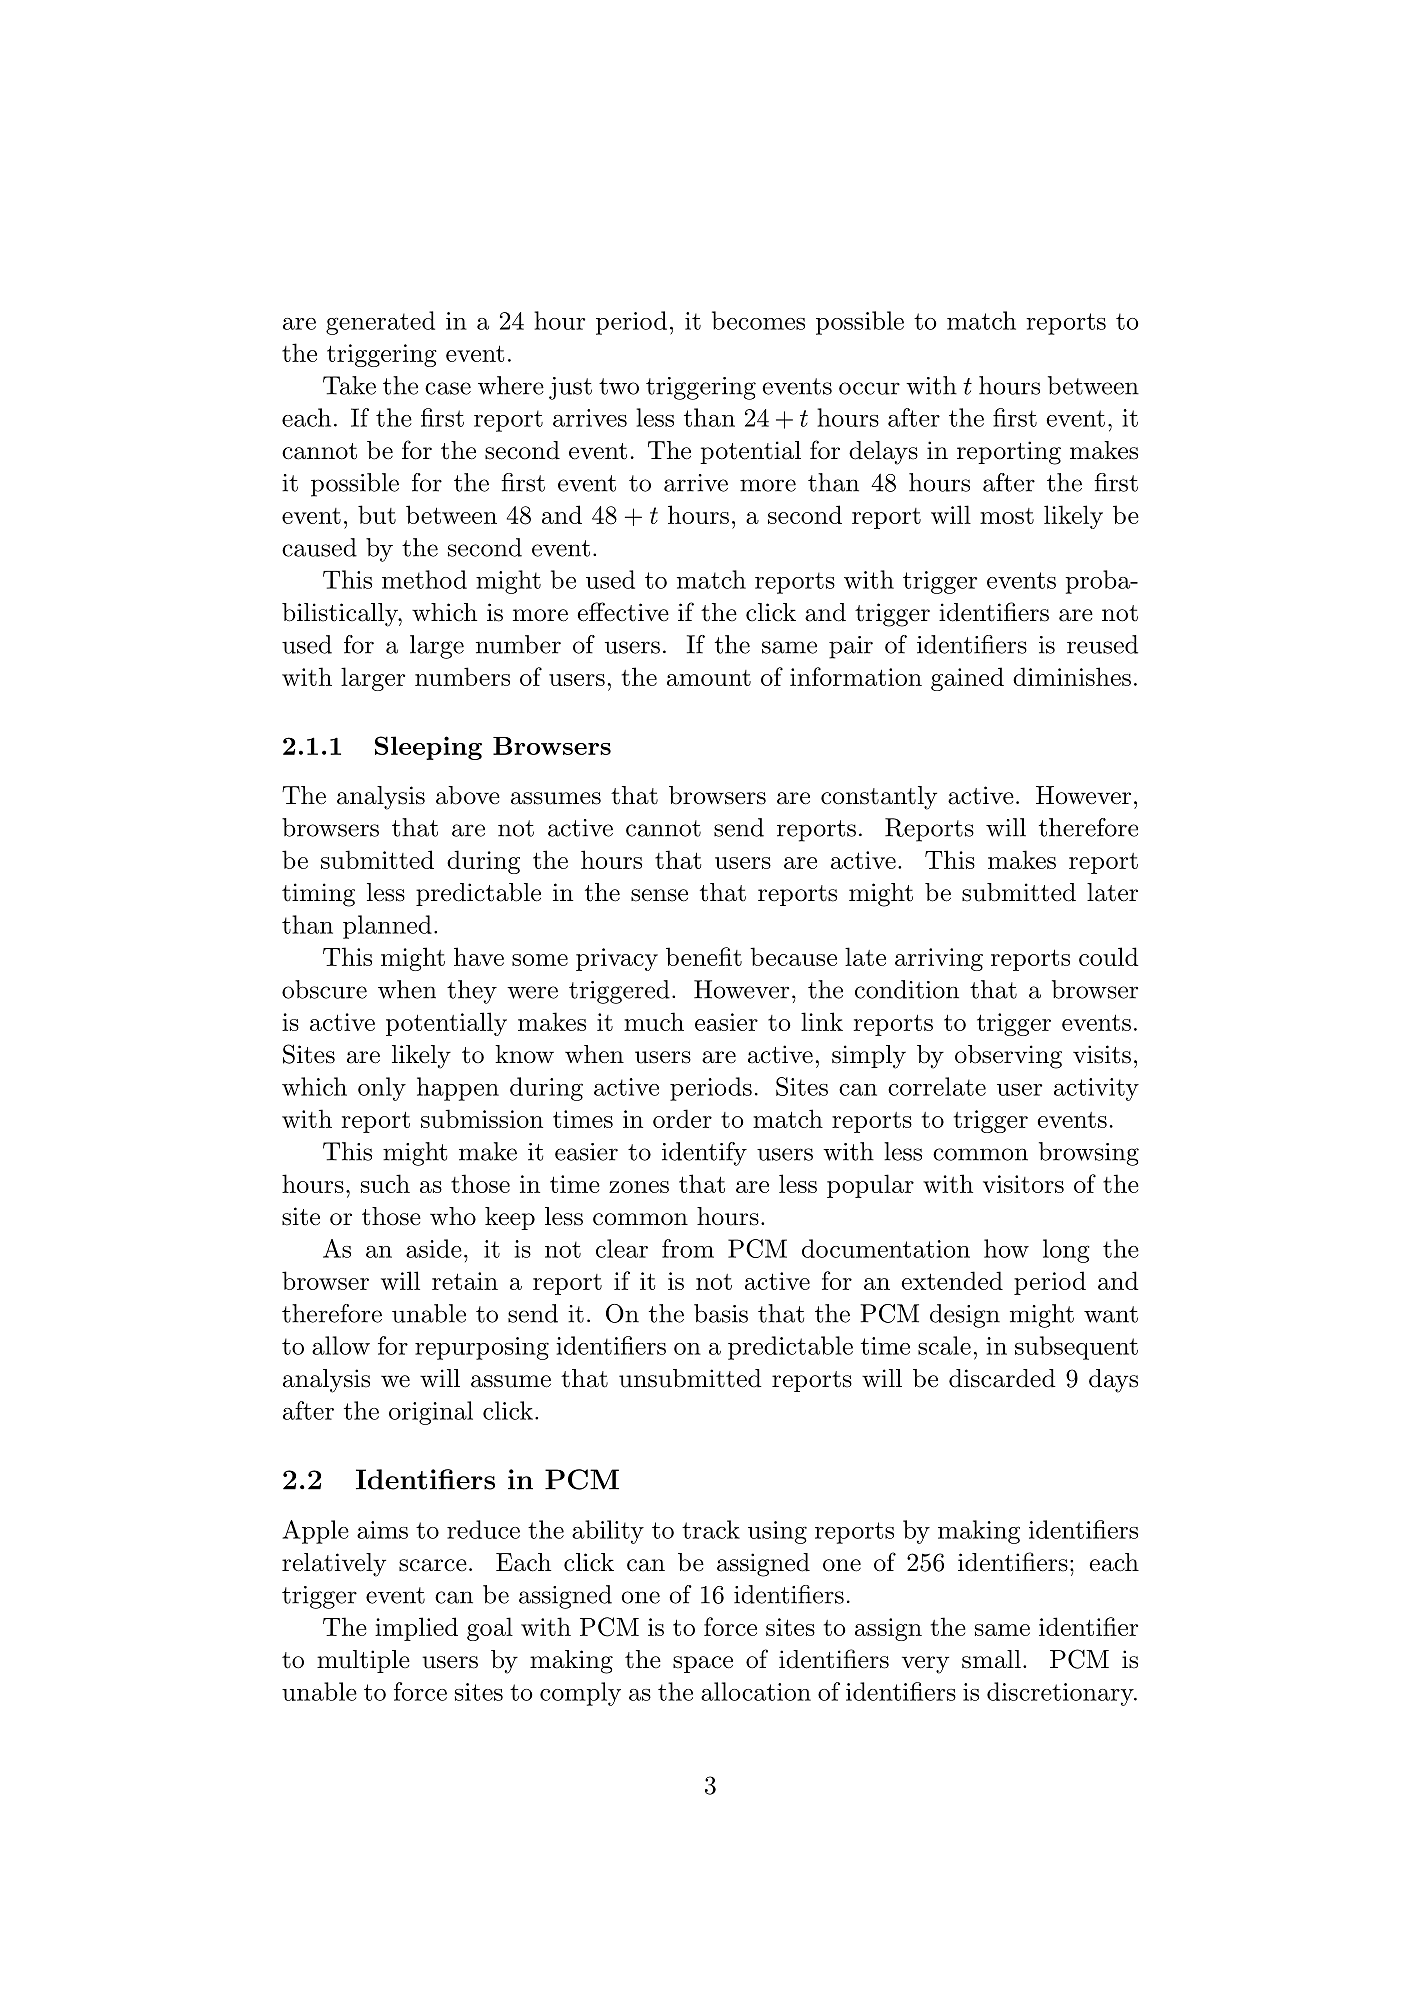  Describe the element at coordinates (416, 1629) in the page. I see `implied` at that location.
